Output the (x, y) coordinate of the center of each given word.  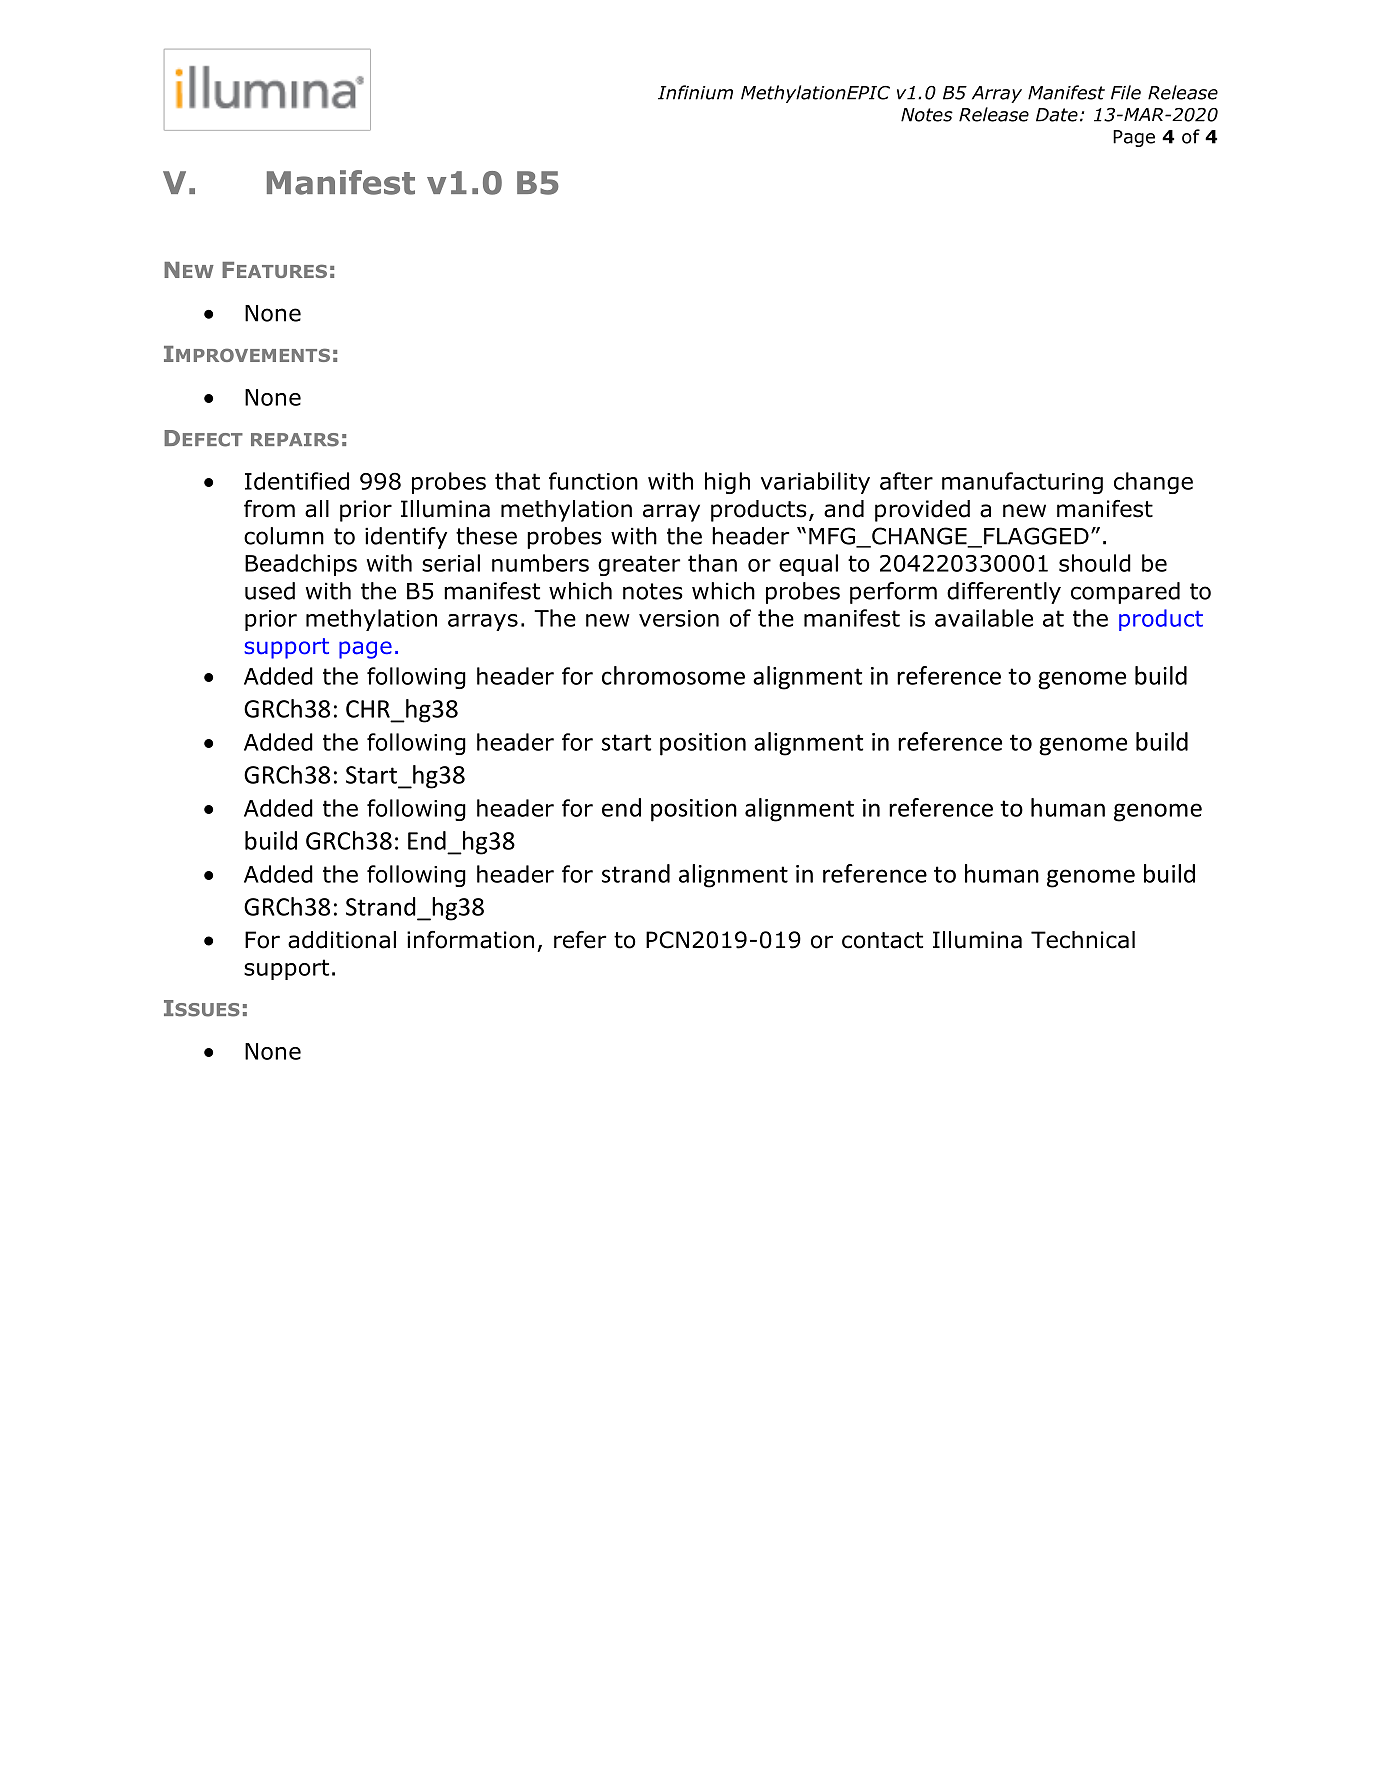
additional (342, 940)
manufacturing (1022, 483)
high (727, 483)
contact (882, 940)
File (1126, 92)
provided (922, 511)
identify (406, 538)
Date (1057, 115)
